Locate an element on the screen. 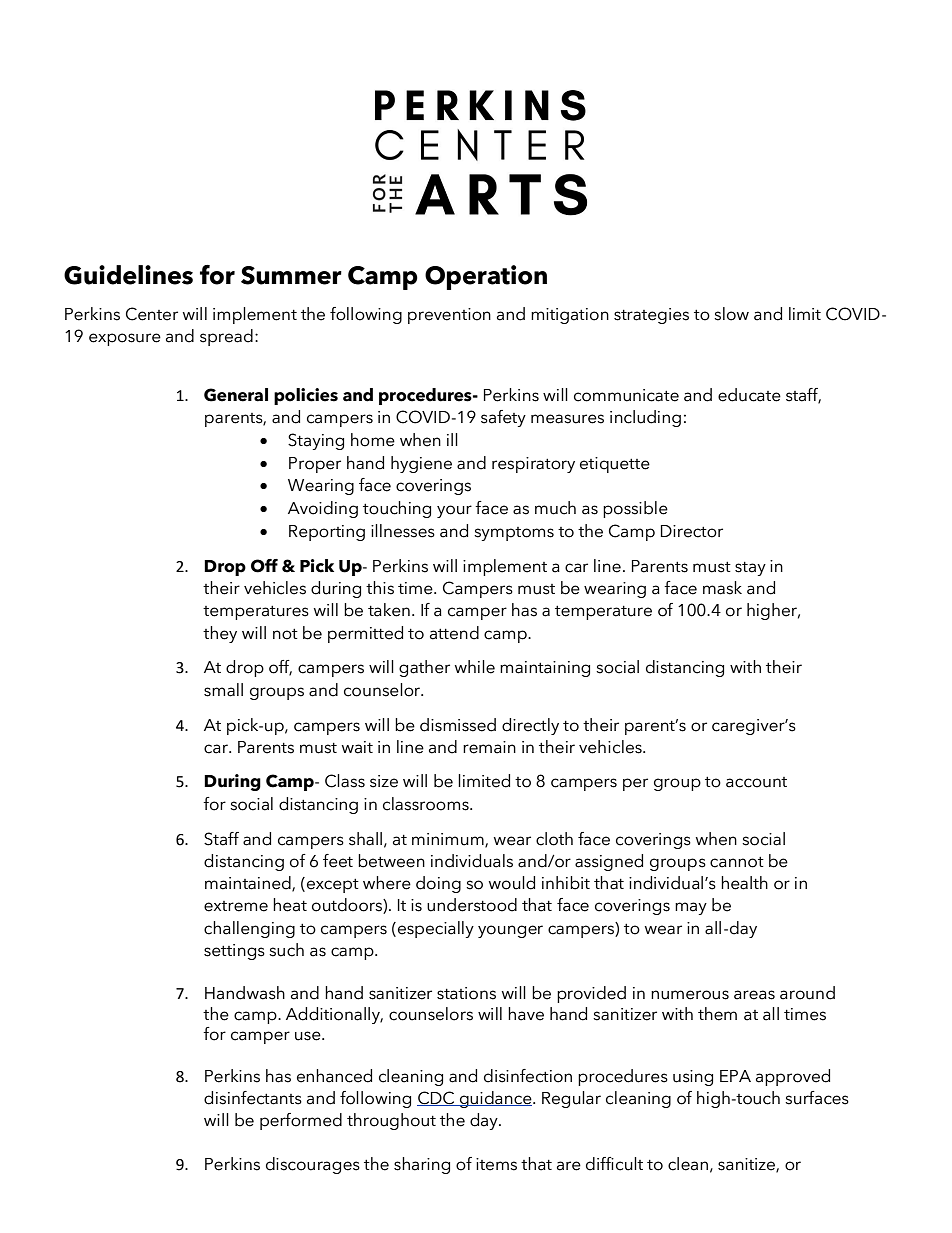 This screenshot has width=952, height=1233. areas is located at coordinates (754, 995).
